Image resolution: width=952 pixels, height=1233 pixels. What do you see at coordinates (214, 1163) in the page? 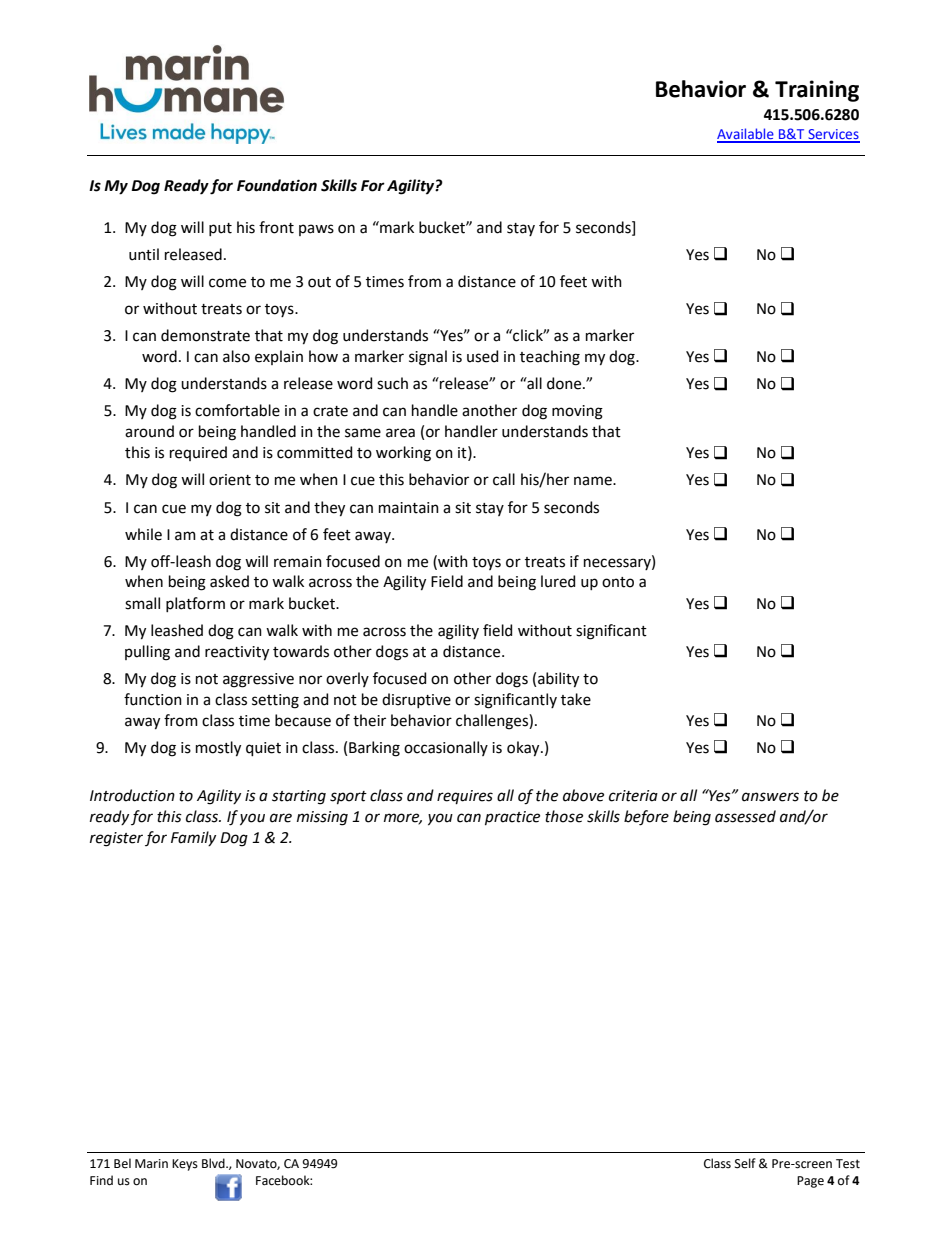
I see `Blvd` at bounding box center [214, 1163].
